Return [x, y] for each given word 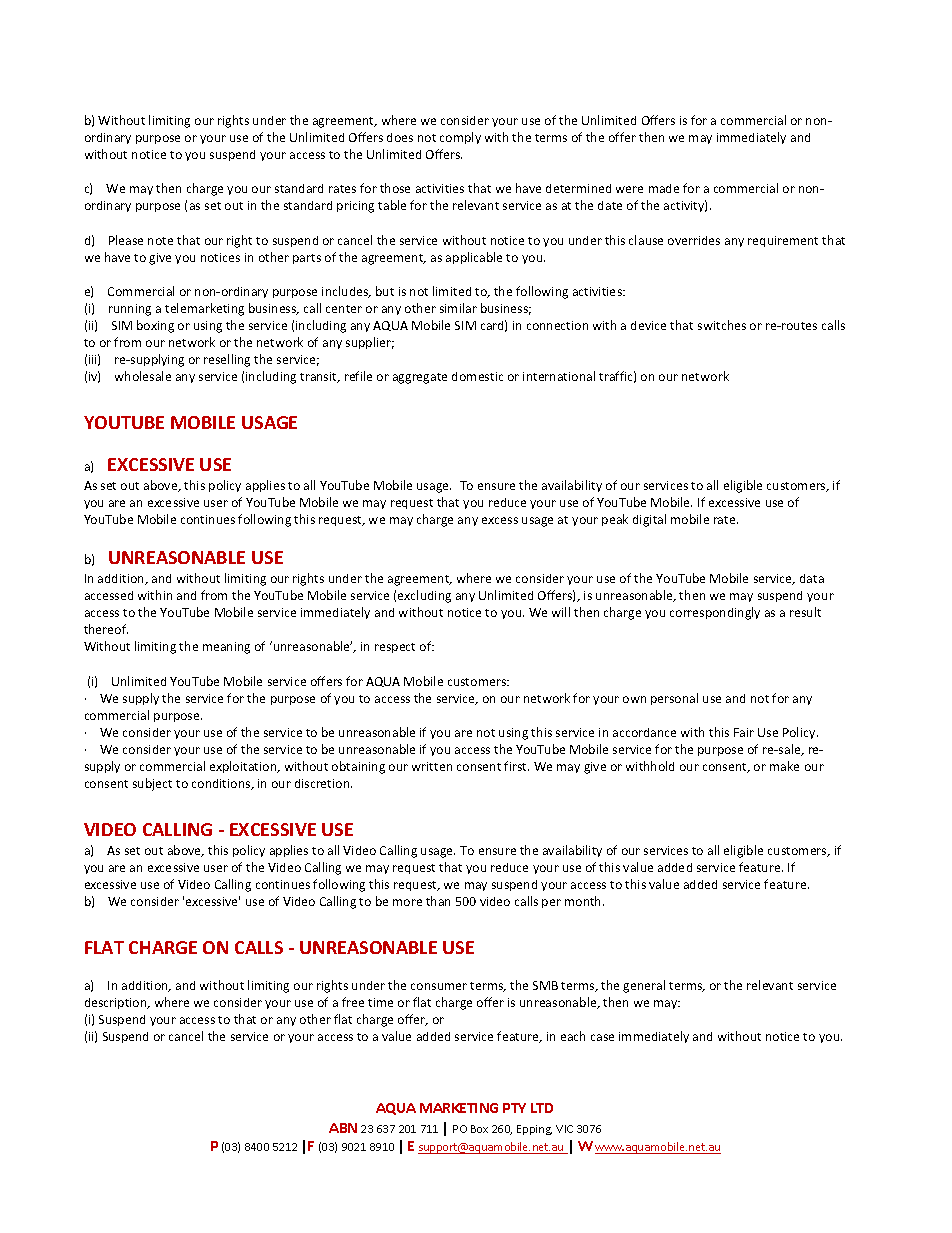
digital [649, 520]
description [117, 1003]
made [664, 188]
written [432, 766]
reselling [227, 360]
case [602, 1037]
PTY [514, 1108]
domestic [477, 376]
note [160, 241]
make [784, 766]
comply [460, 138]
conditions [222, 784]
